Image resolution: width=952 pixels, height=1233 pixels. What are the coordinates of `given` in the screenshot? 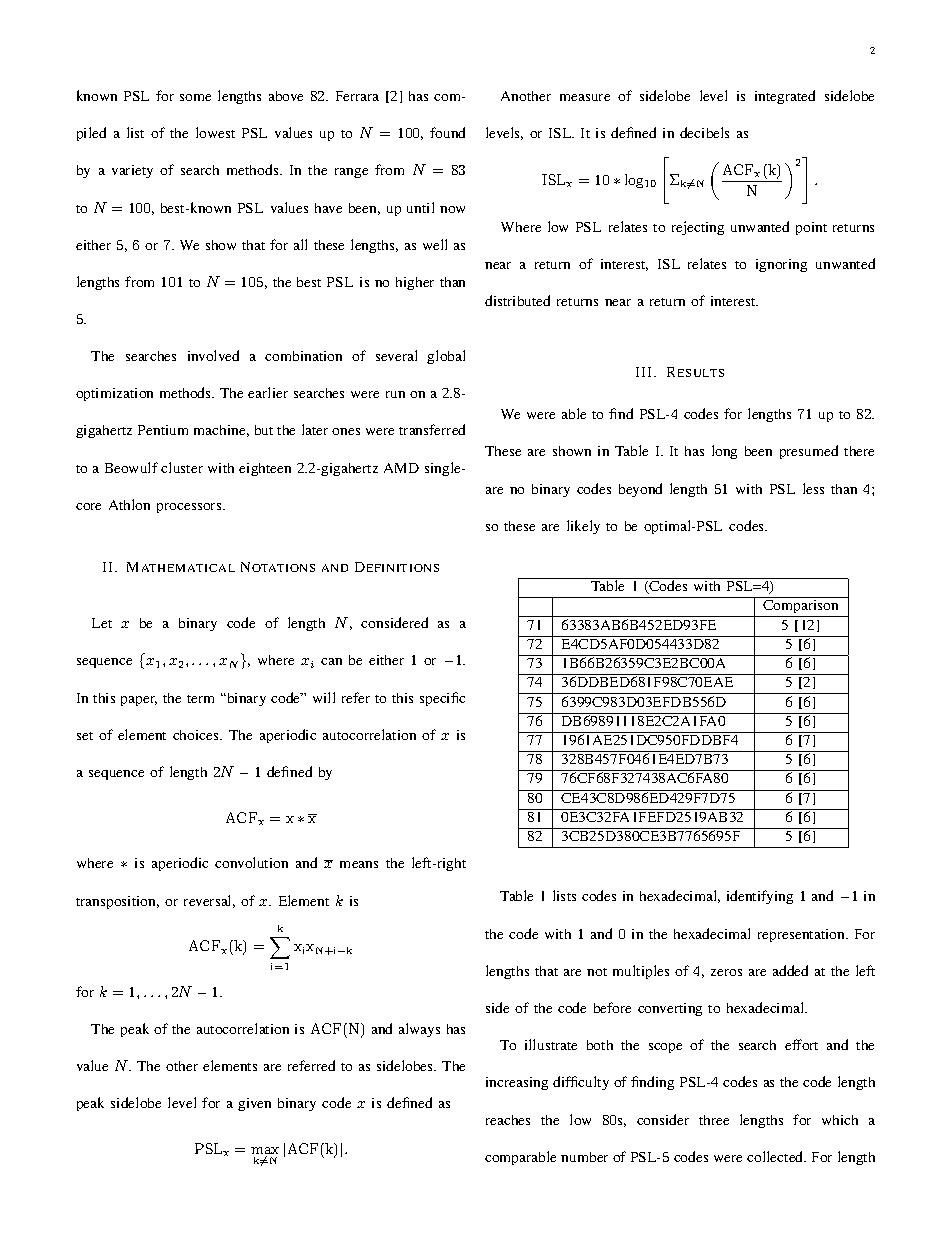 It's located at (254, 1104).
